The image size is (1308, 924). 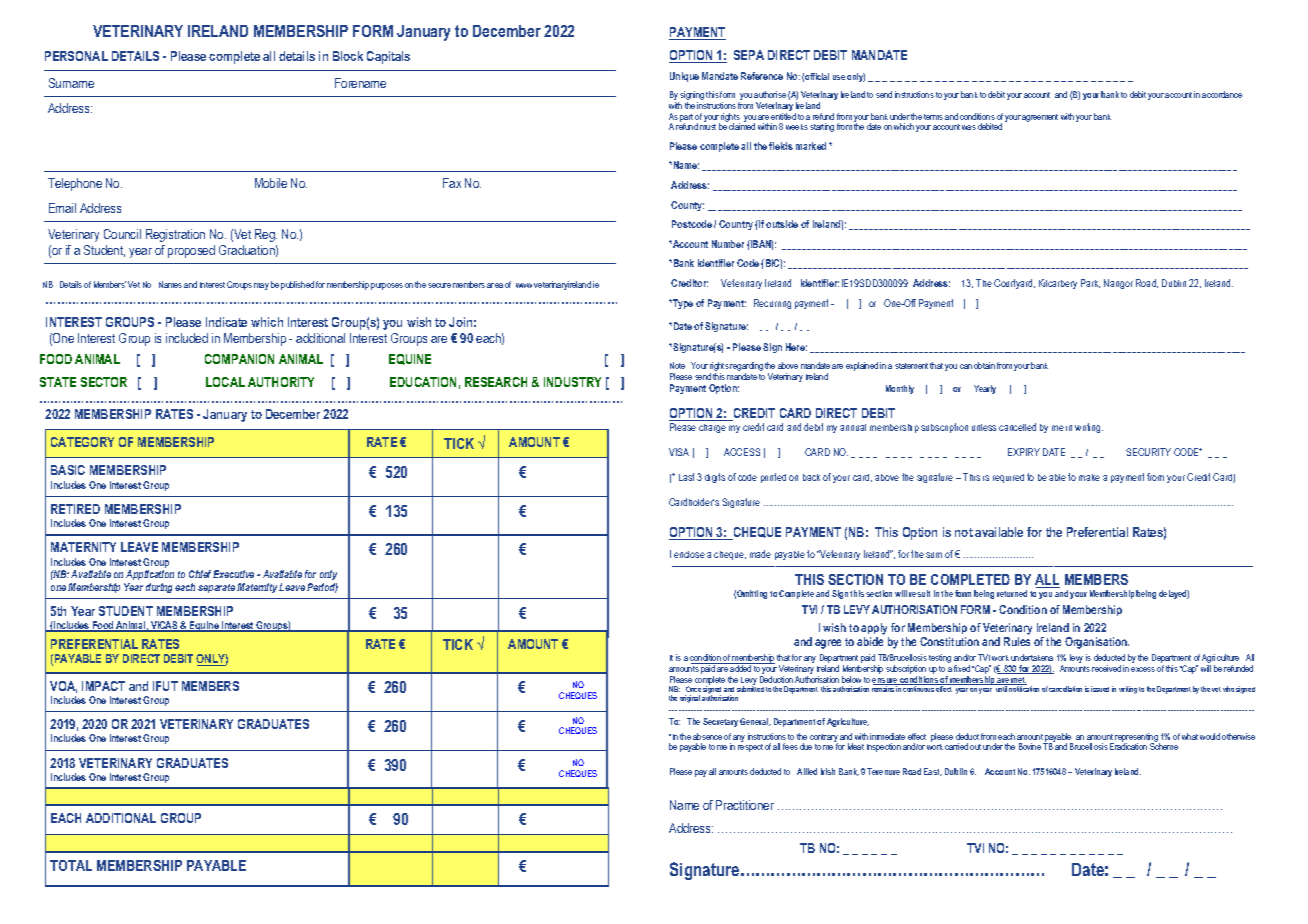 What do you see at coordinates (191, 251) in the screenshot?
I see `proposed` at bounding box center [191, 251].
